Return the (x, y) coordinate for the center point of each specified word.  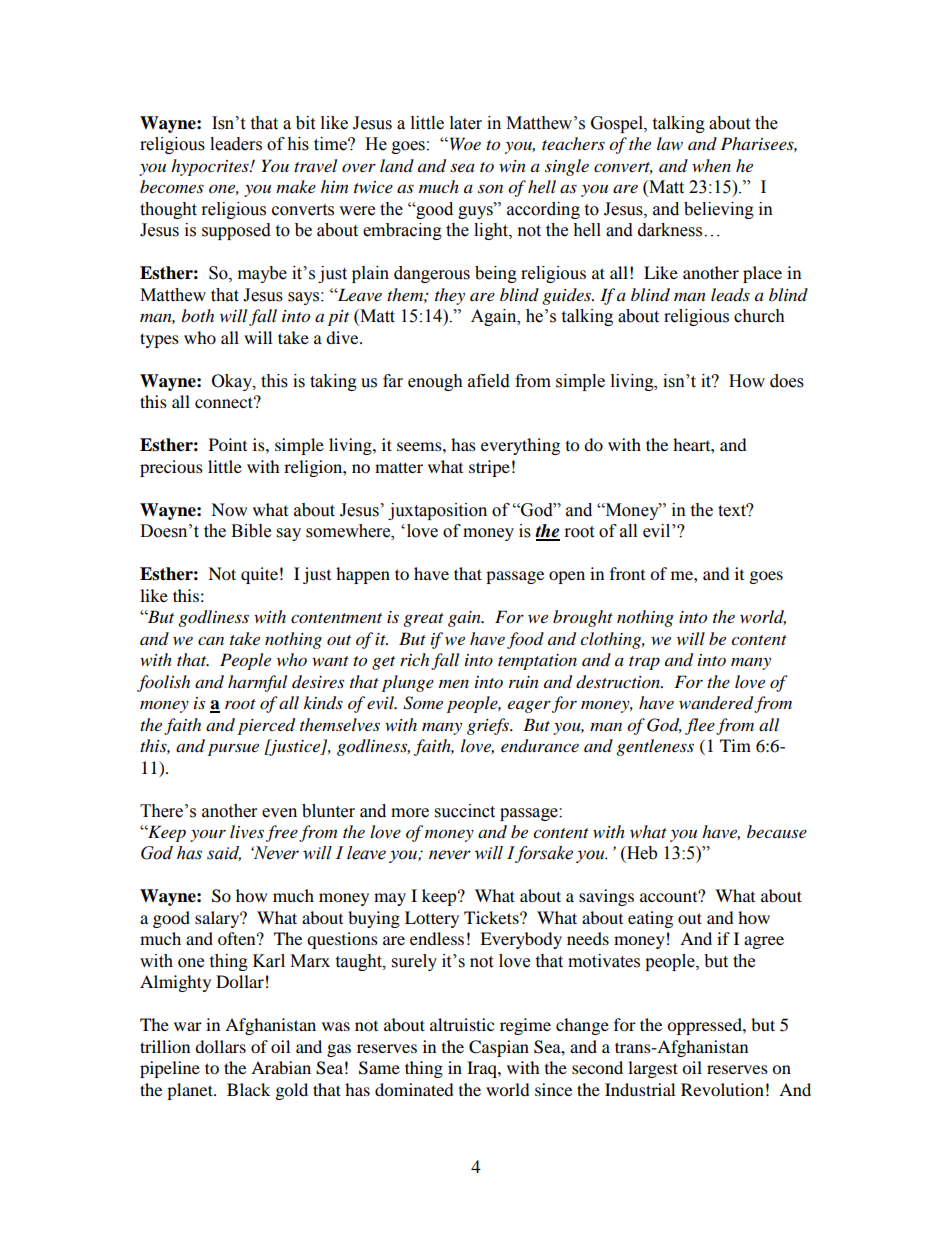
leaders (236, 144)
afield (489, 381)
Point (228, 444)
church (759, 316)
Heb (641, 853)
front (627, 573)
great (423, 620)
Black (248, 1089)
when (711, 165)
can (211, 640)
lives (247, 831)
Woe (464, 143)
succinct (465, 811)
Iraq (483, 1069)
